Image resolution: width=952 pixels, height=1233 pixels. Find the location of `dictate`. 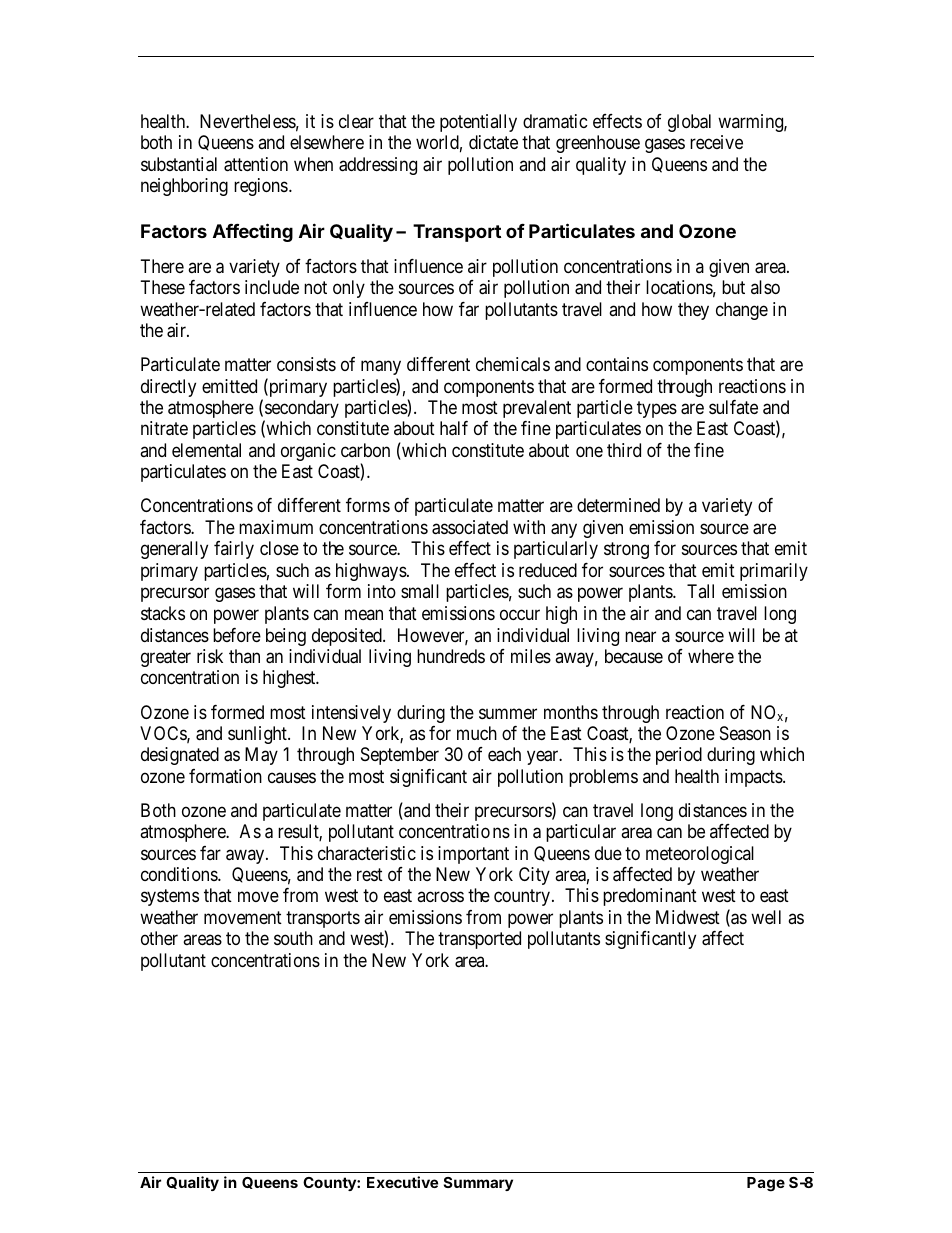

dictate is located at coordinates (493, 142).
